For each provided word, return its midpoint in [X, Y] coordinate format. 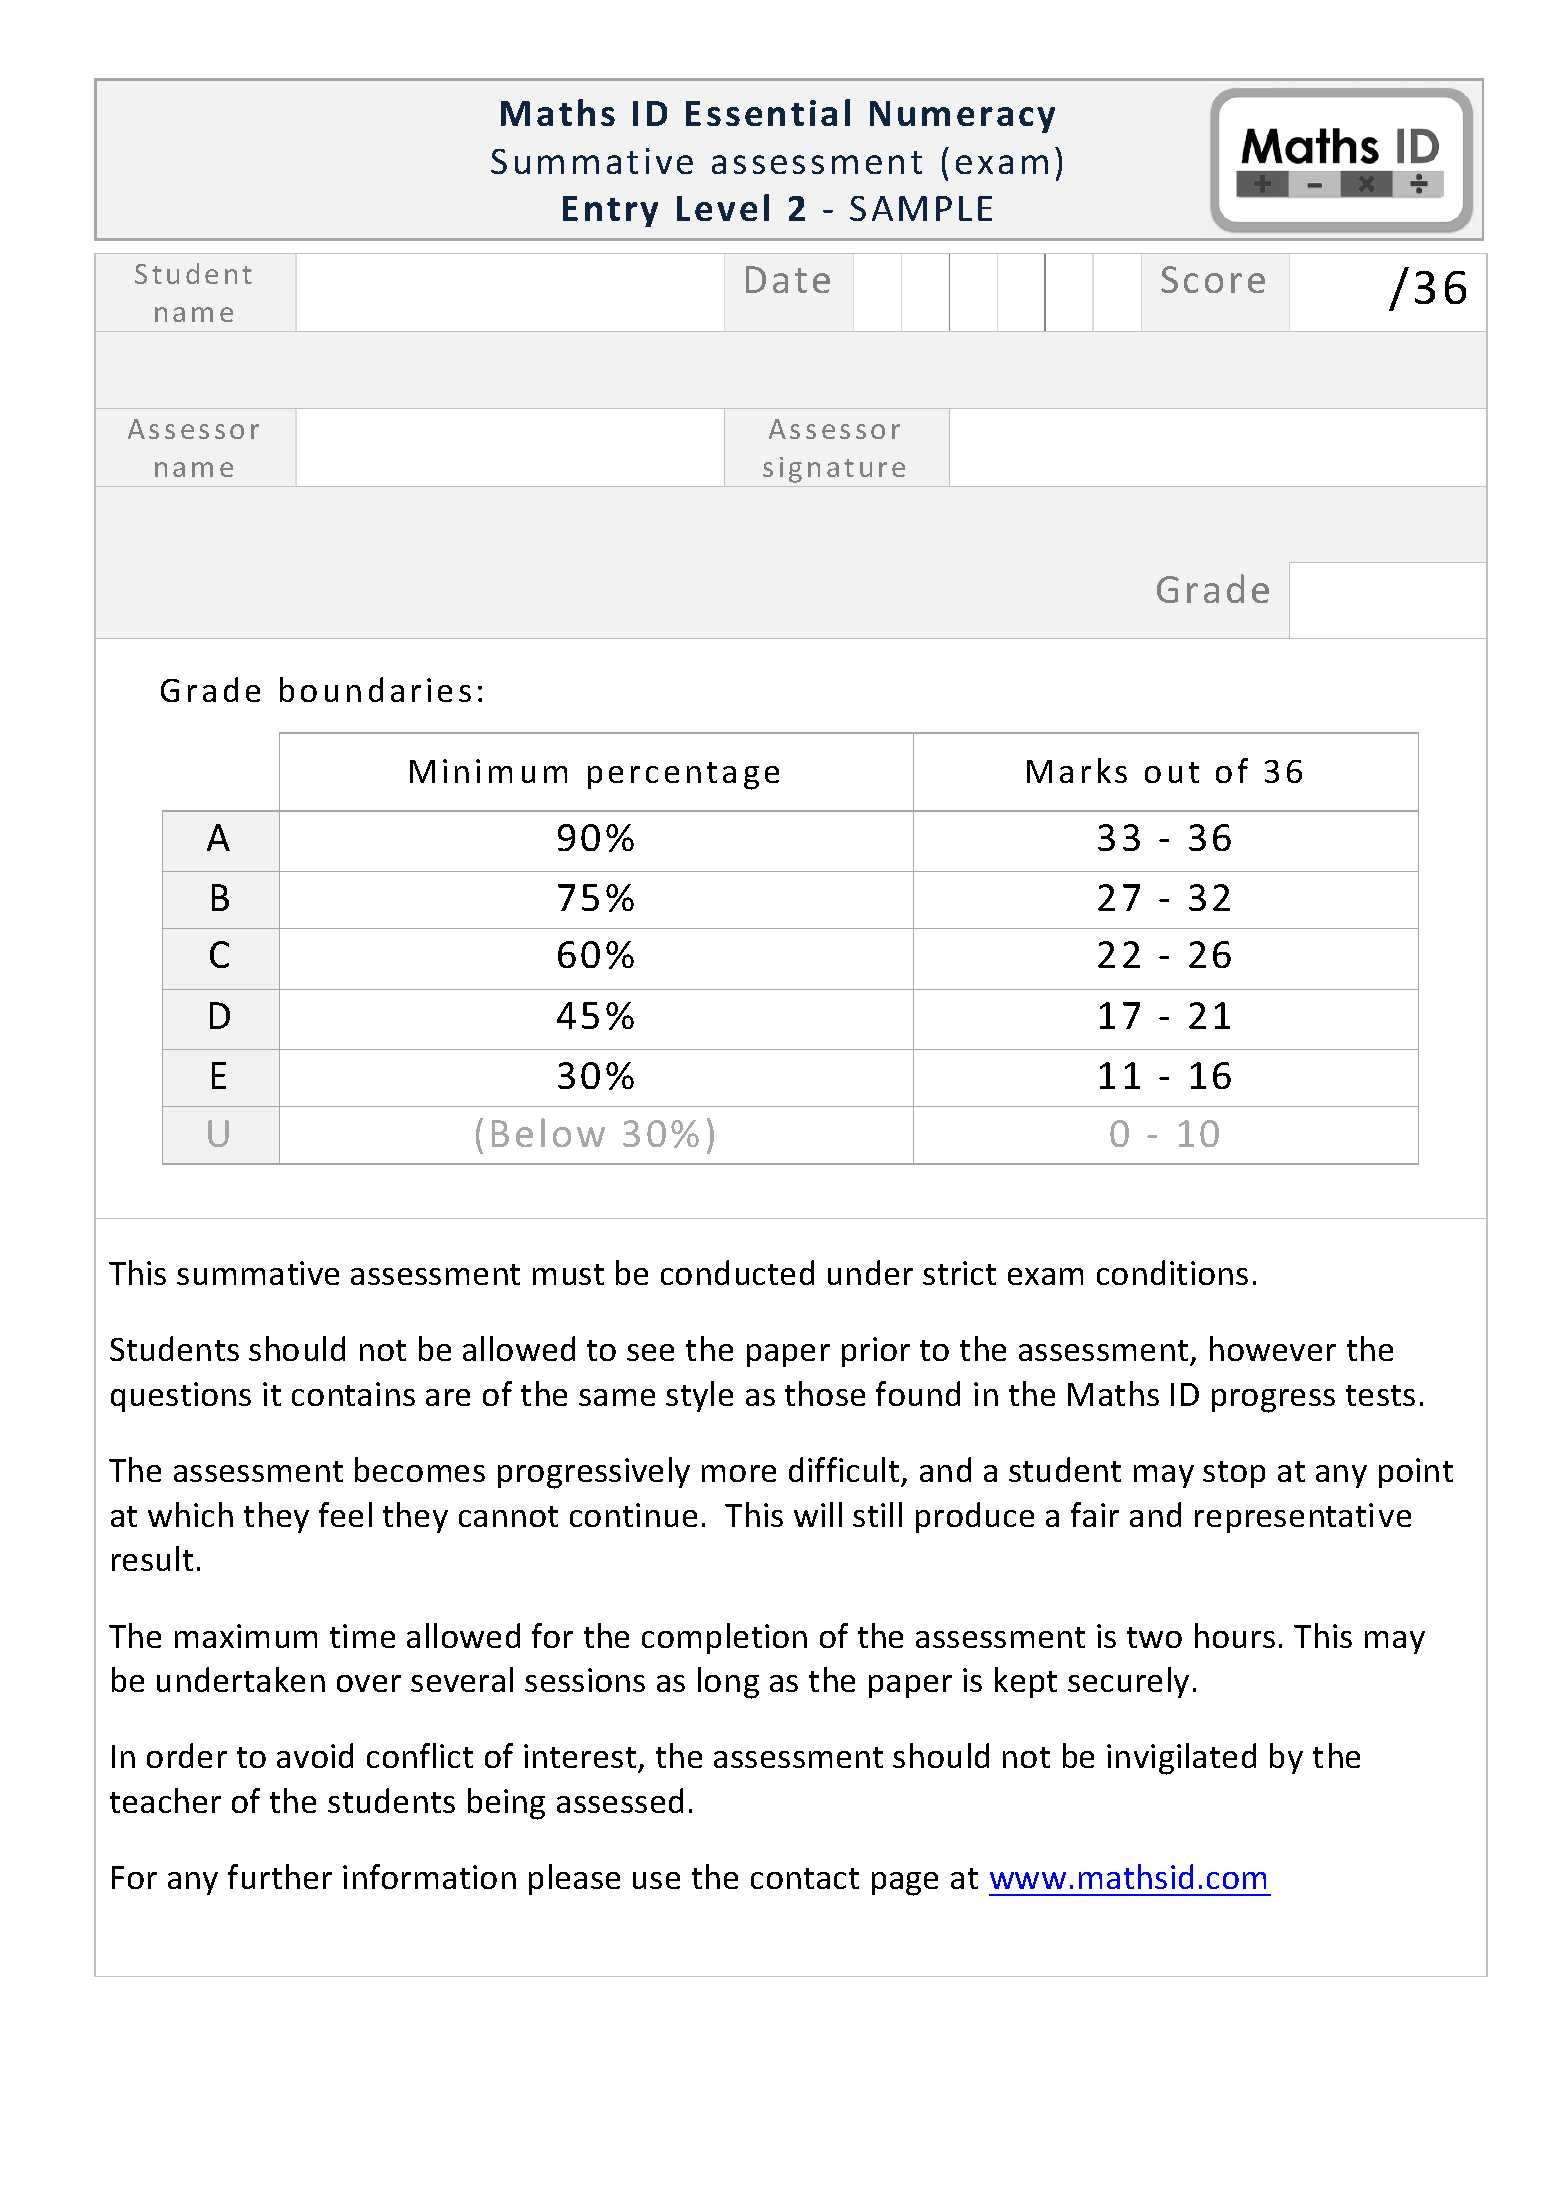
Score [1213, 279]
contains [353, 1394]
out [1172, 772]
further [280, 1876]
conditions [1172, 1272]
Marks [1077, 770]
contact [805, 1878]
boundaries [375, 689]
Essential [768, 112]
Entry [610, 211]
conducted [737, 1272]
